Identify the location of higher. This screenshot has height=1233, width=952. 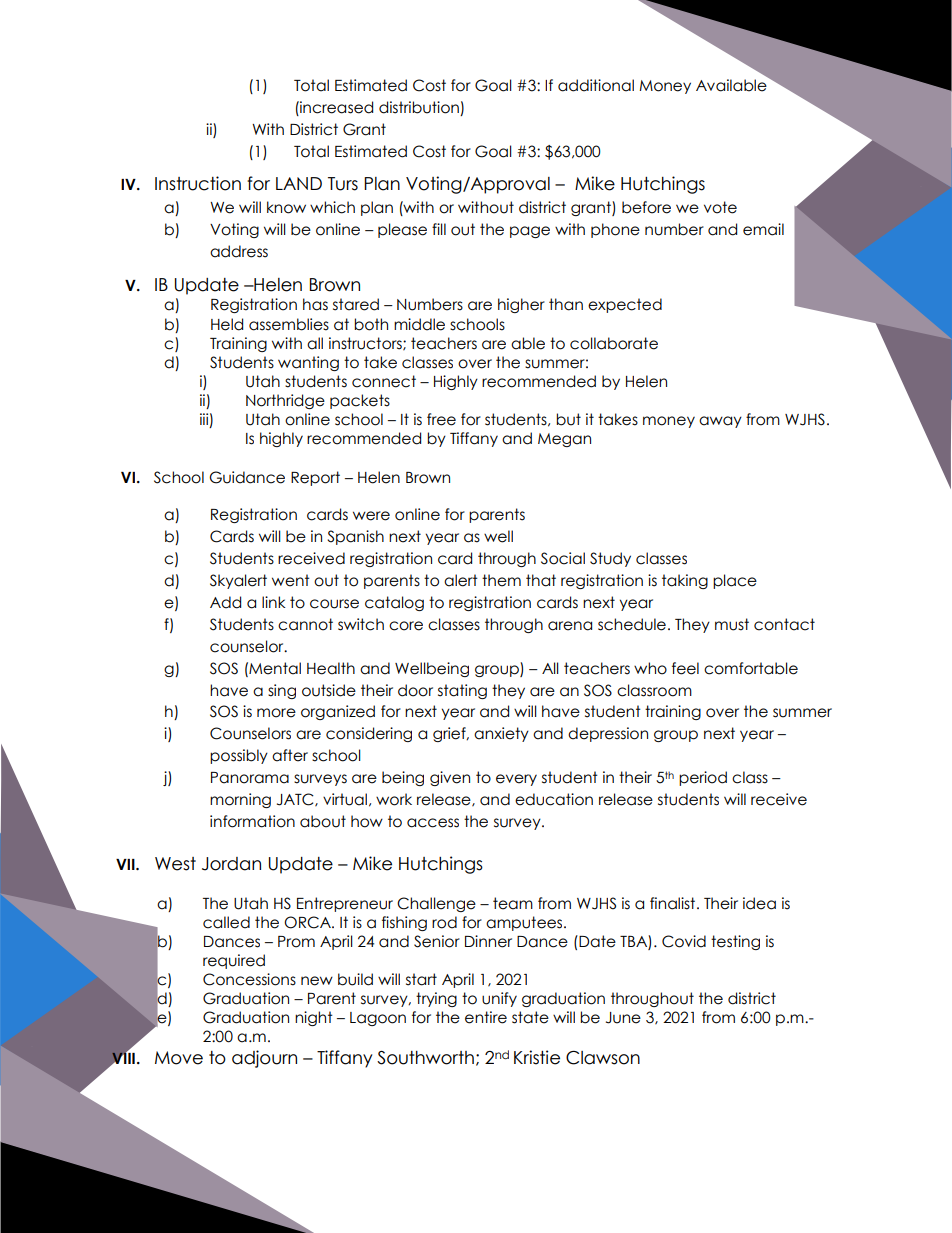
(521, 305).
